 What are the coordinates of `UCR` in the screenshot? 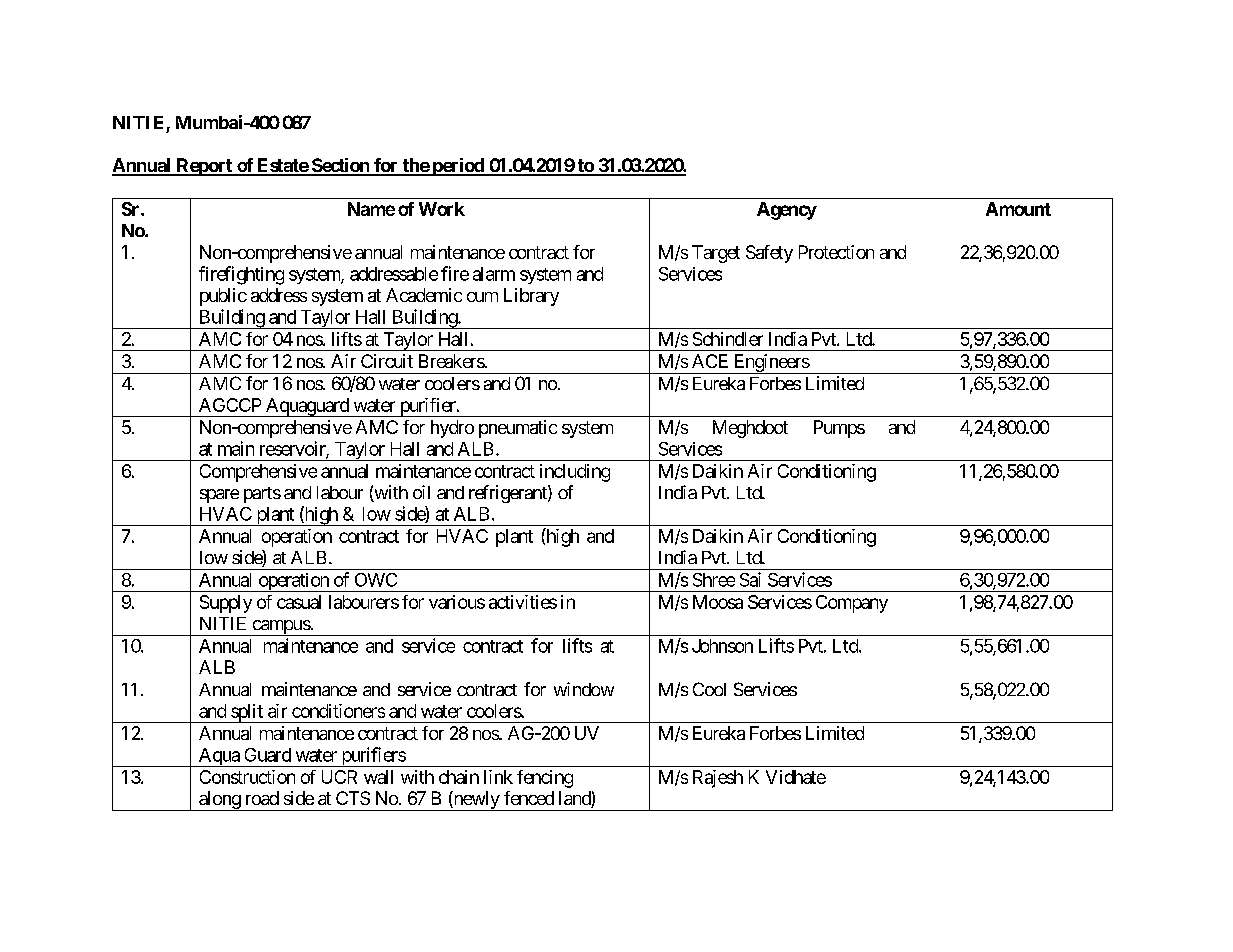 It's located at (339, 777).
